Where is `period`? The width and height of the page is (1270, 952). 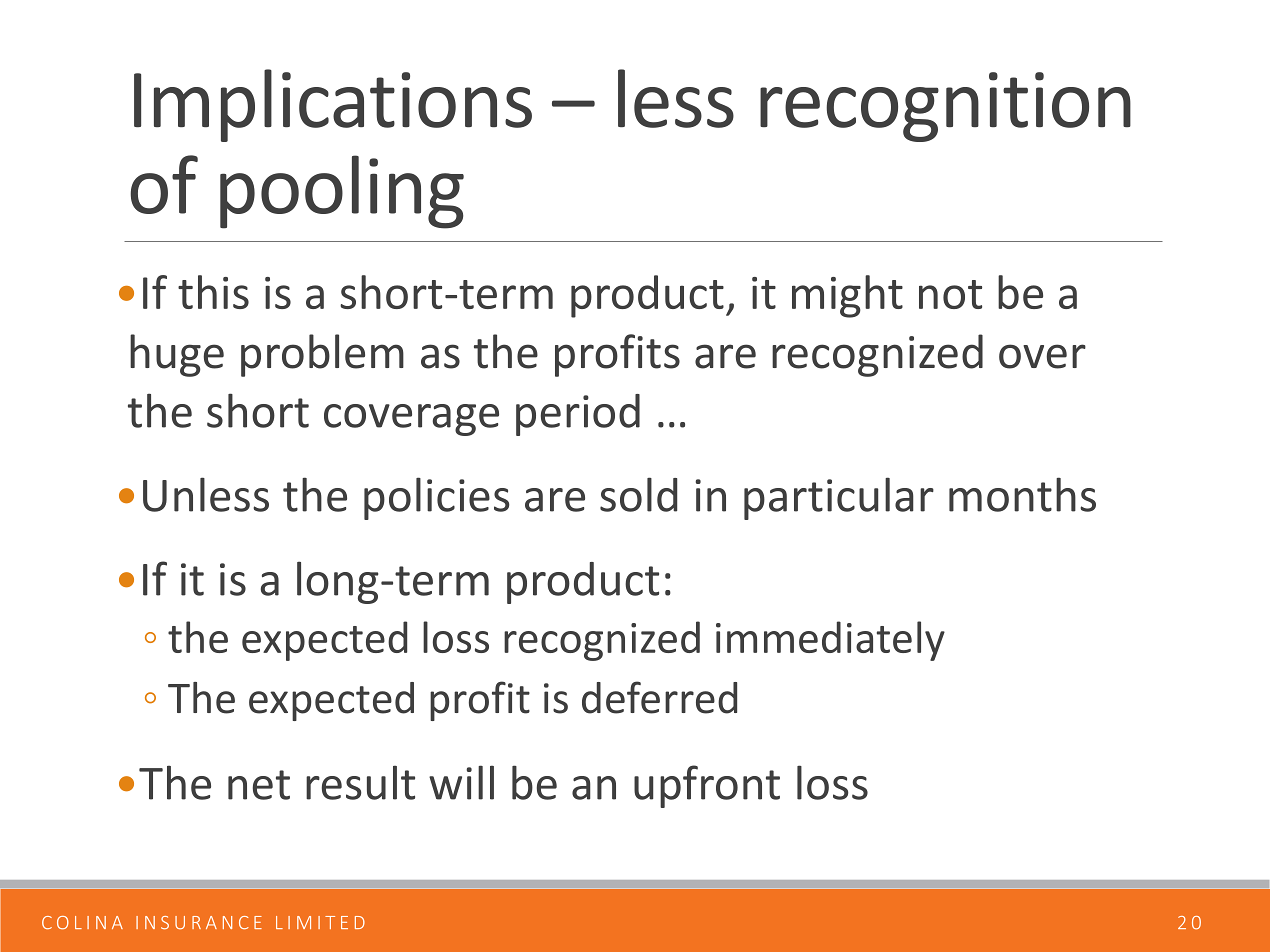 period is located at coordinates (578, 415).
